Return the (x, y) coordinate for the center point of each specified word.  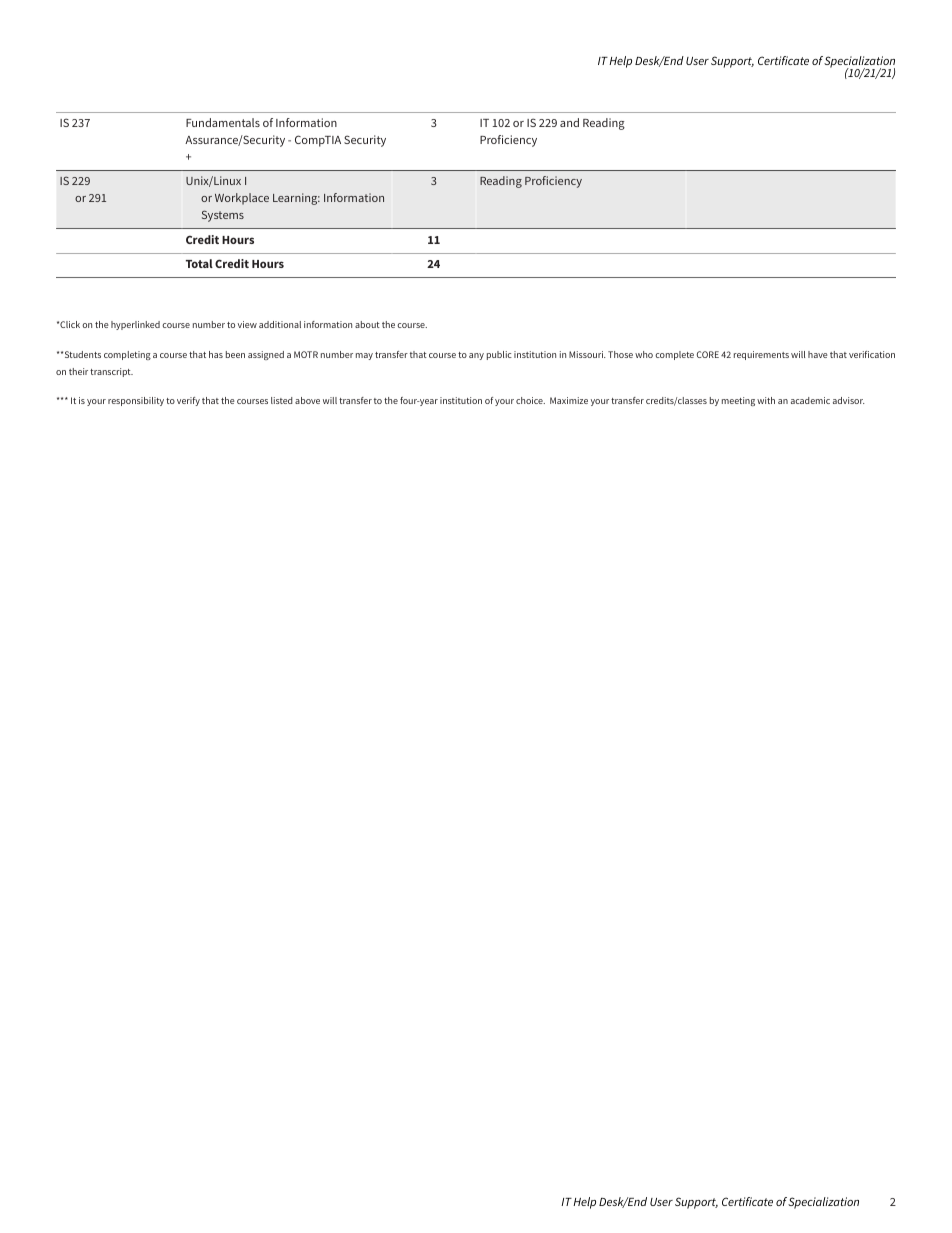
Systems (223, 216)
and (569, 122)
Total (199, 263)
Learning (296, 199)
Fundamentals (223, 122)
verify (188, 401)
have (818, 354)
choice (530, 400)
